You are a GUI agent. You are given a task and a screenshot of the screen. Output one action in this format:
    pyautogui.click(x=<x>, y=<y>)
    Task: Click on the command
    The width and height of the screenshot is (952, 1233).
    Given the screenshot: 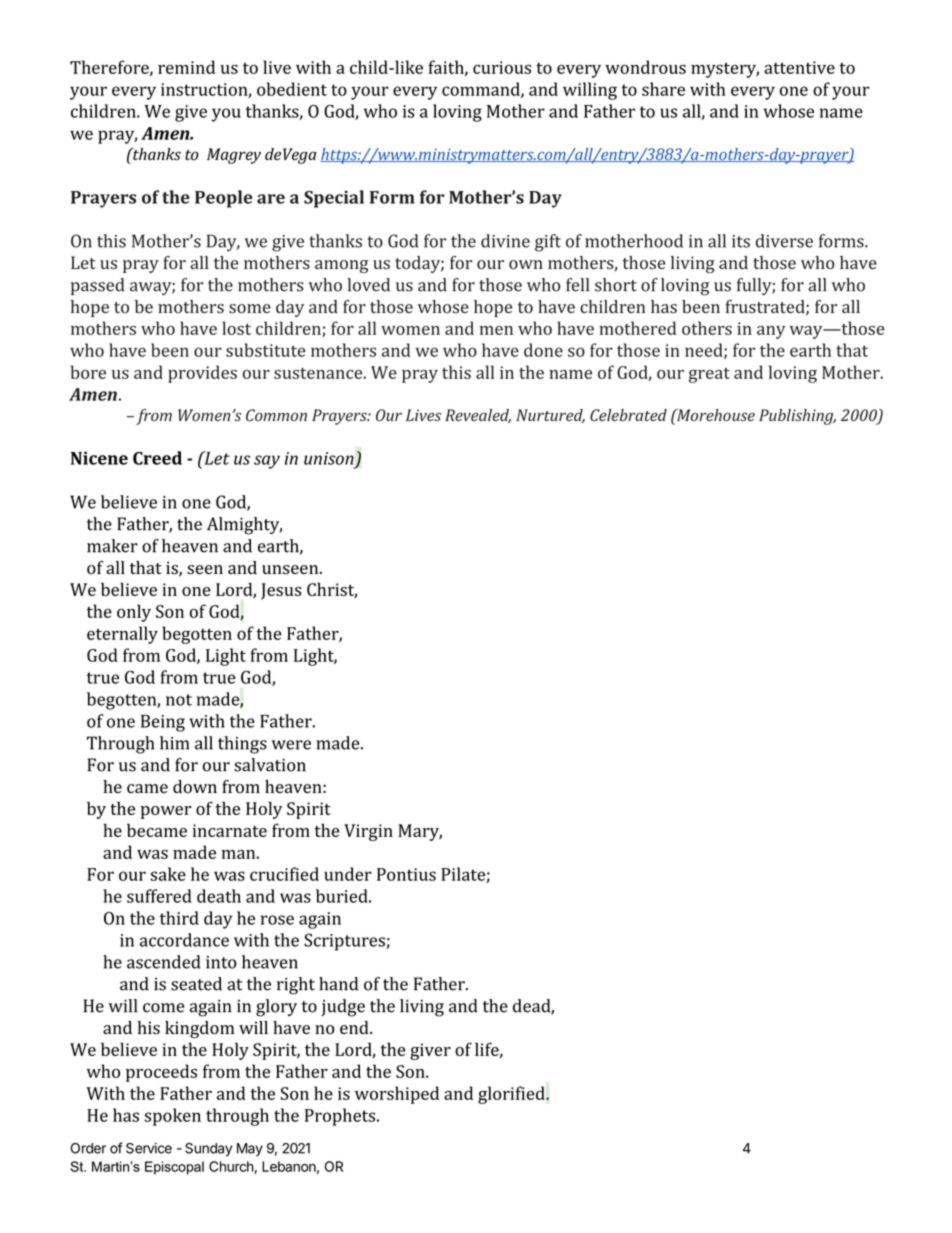 What is the action you would take?
    pyautogui.click(x=482, y=90)
